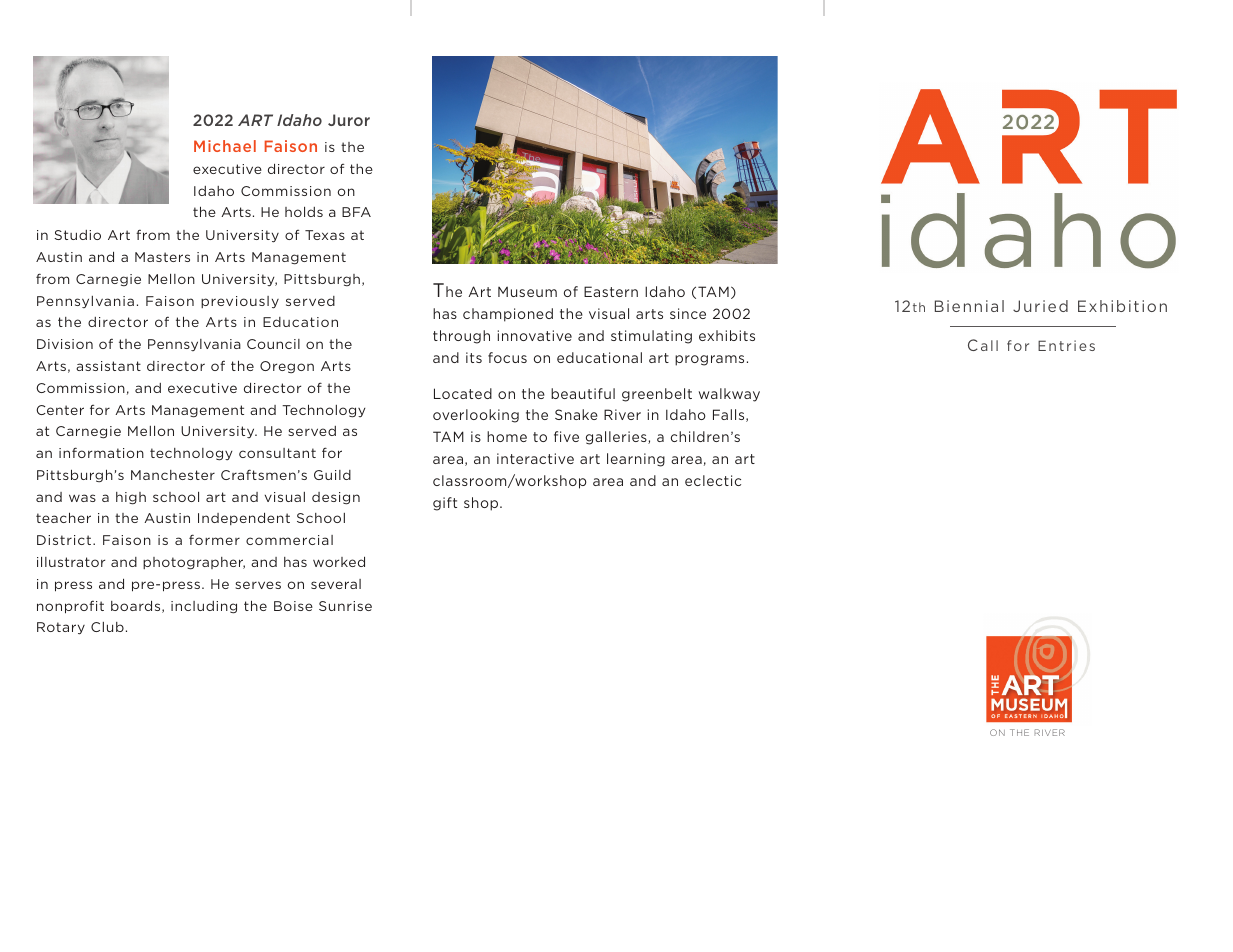 The width and height of the screenshot is (1233, 952). What do you see at coordinates (1122, 306) in the screenshot?
I see `Exhibition` at bounding box center [1122, 306].
